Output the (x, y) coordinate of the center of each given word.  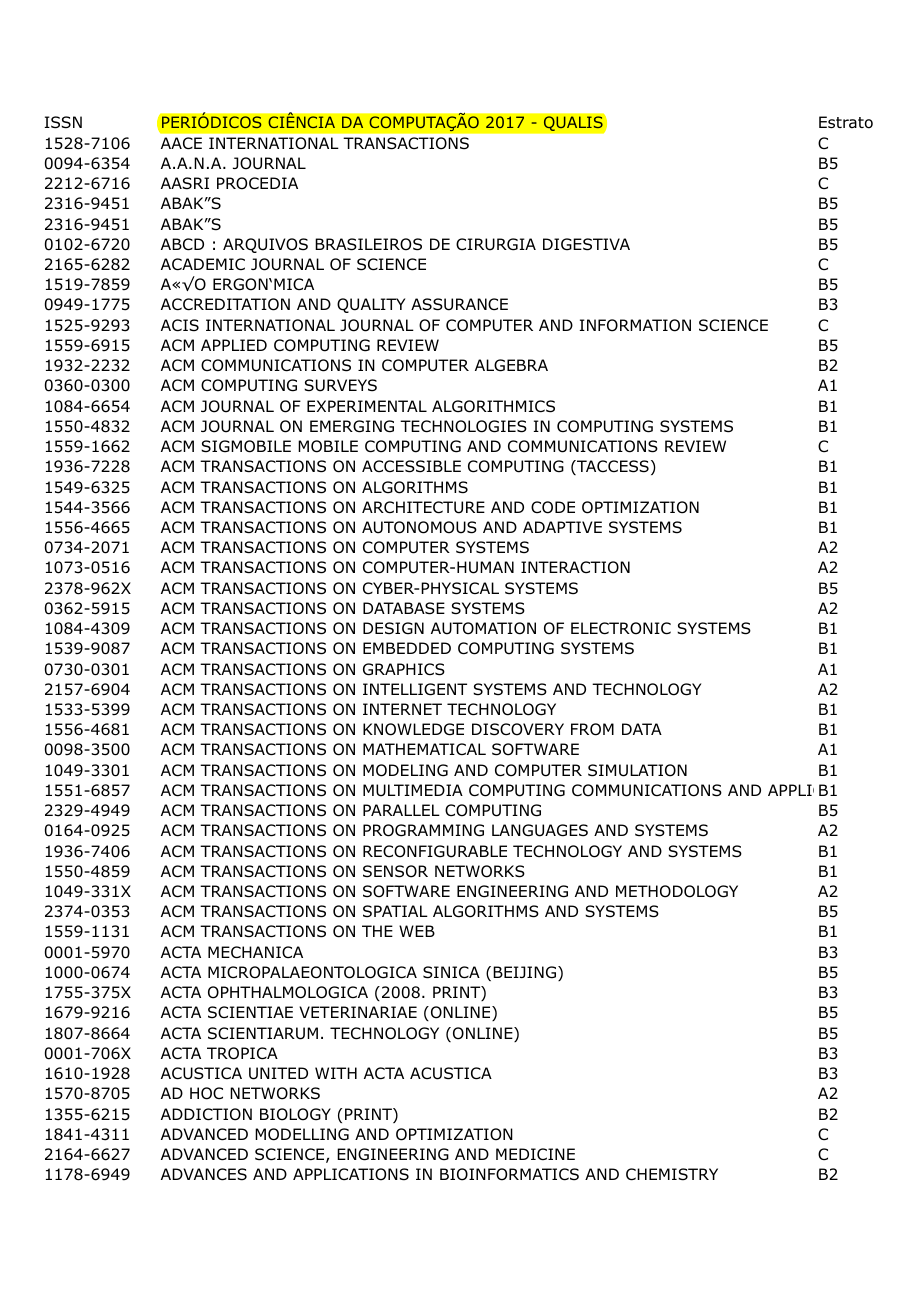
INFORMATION (635, 325)
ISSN (63, 122)
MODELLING (302, 1134)
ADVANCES (204, 1174)
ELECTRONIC (621, 628)
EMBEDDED (407, 648)
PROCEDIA (257, 183)
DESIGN (393, 628)
